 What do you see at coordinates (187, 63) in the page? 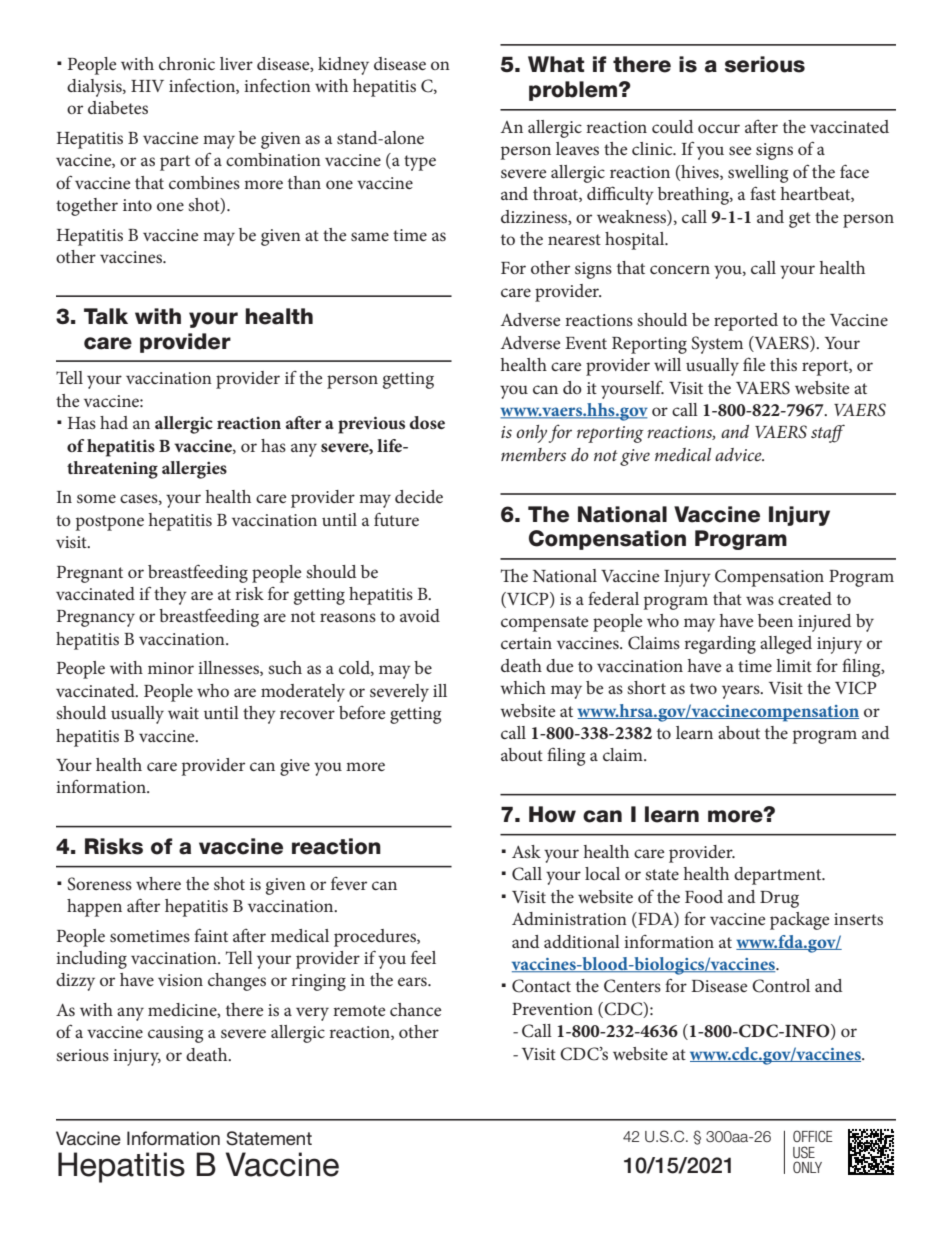
I see `chronic` at bounding box center [187, 63].
